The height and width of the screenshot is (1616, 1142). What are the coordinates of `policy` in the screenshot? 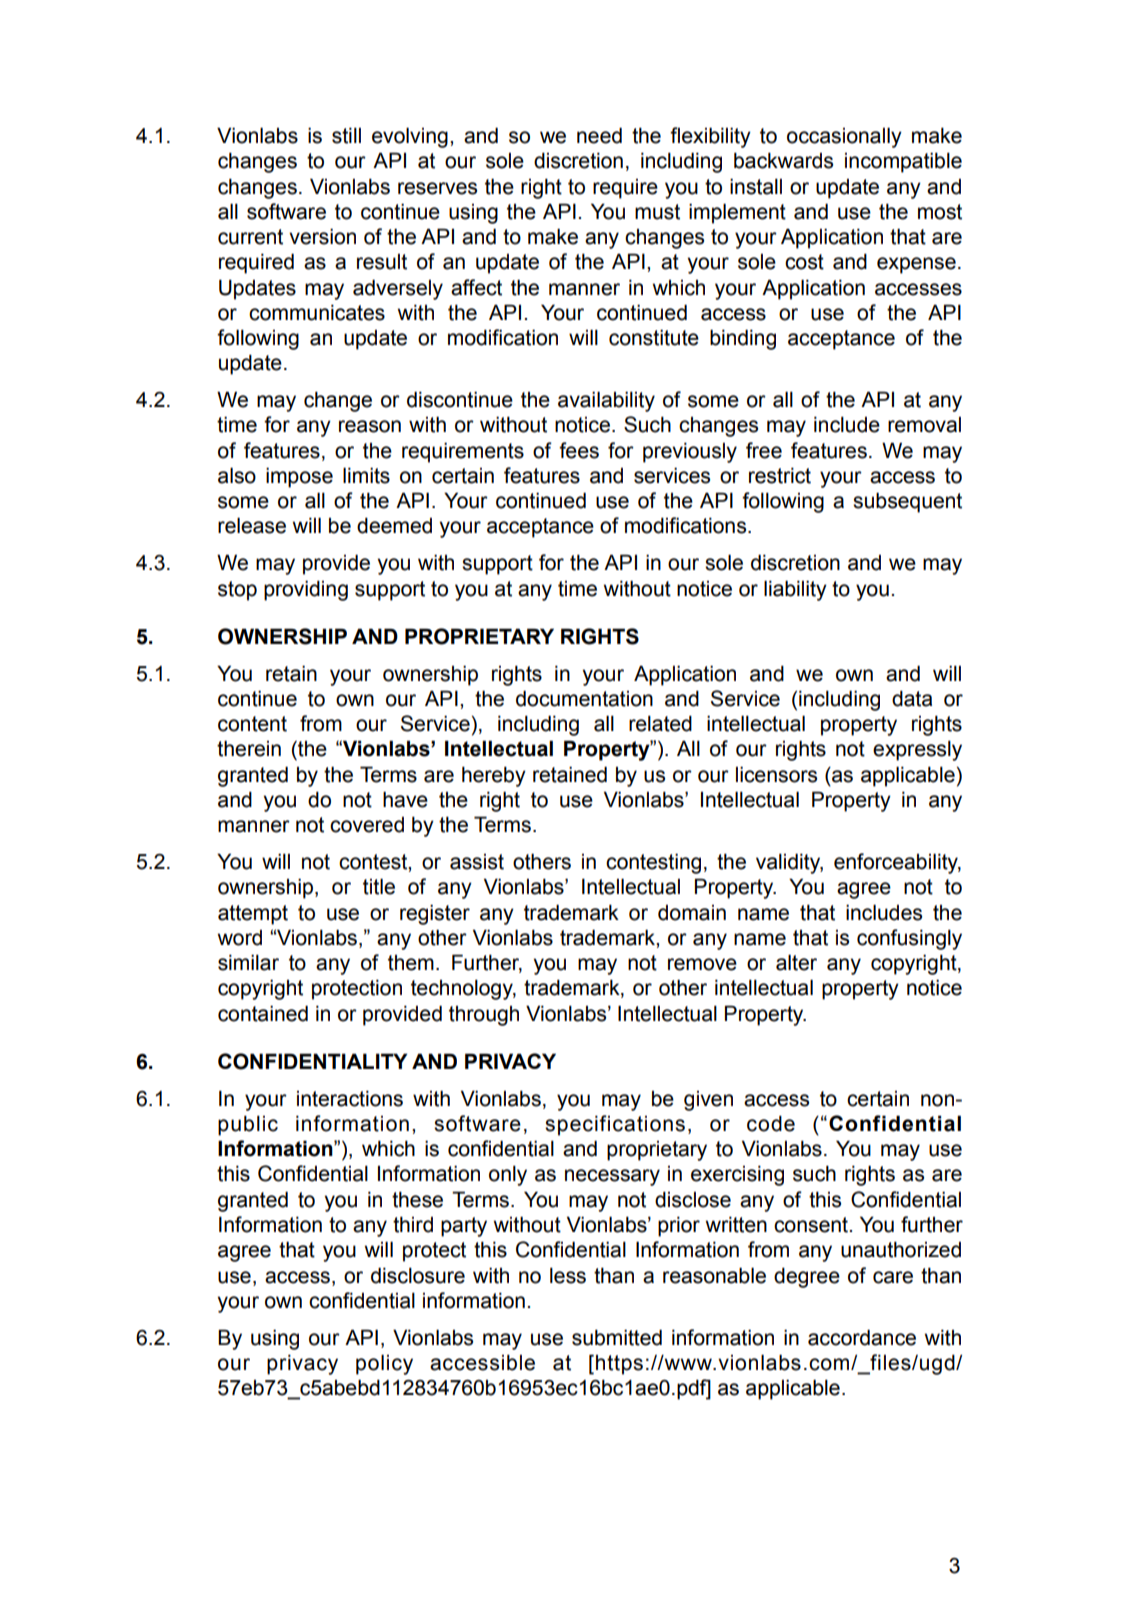 It's located at (384, 1364).
